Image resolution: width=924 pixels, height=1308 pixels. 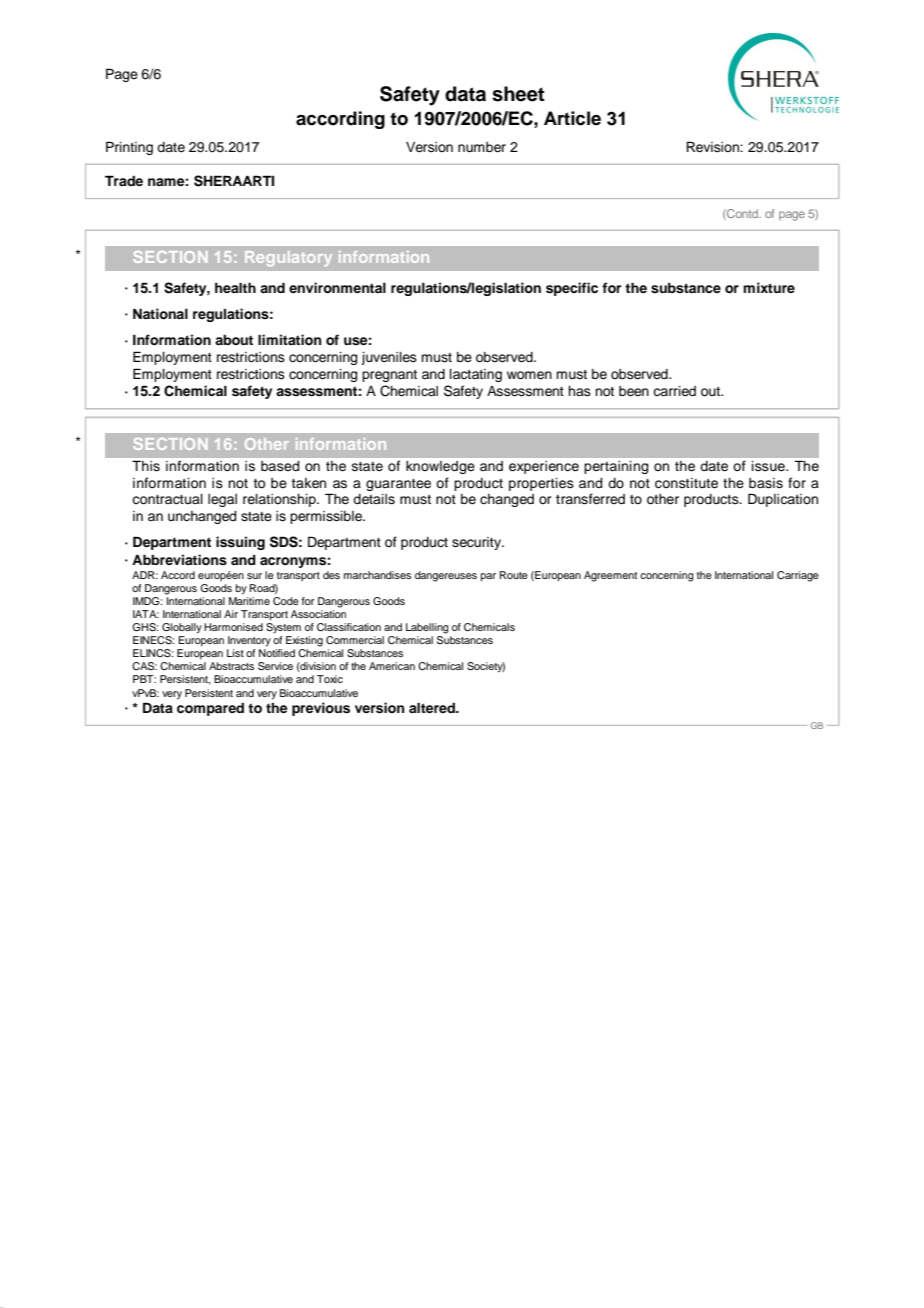 I want to click on compared, so click(x=210, y=709).
